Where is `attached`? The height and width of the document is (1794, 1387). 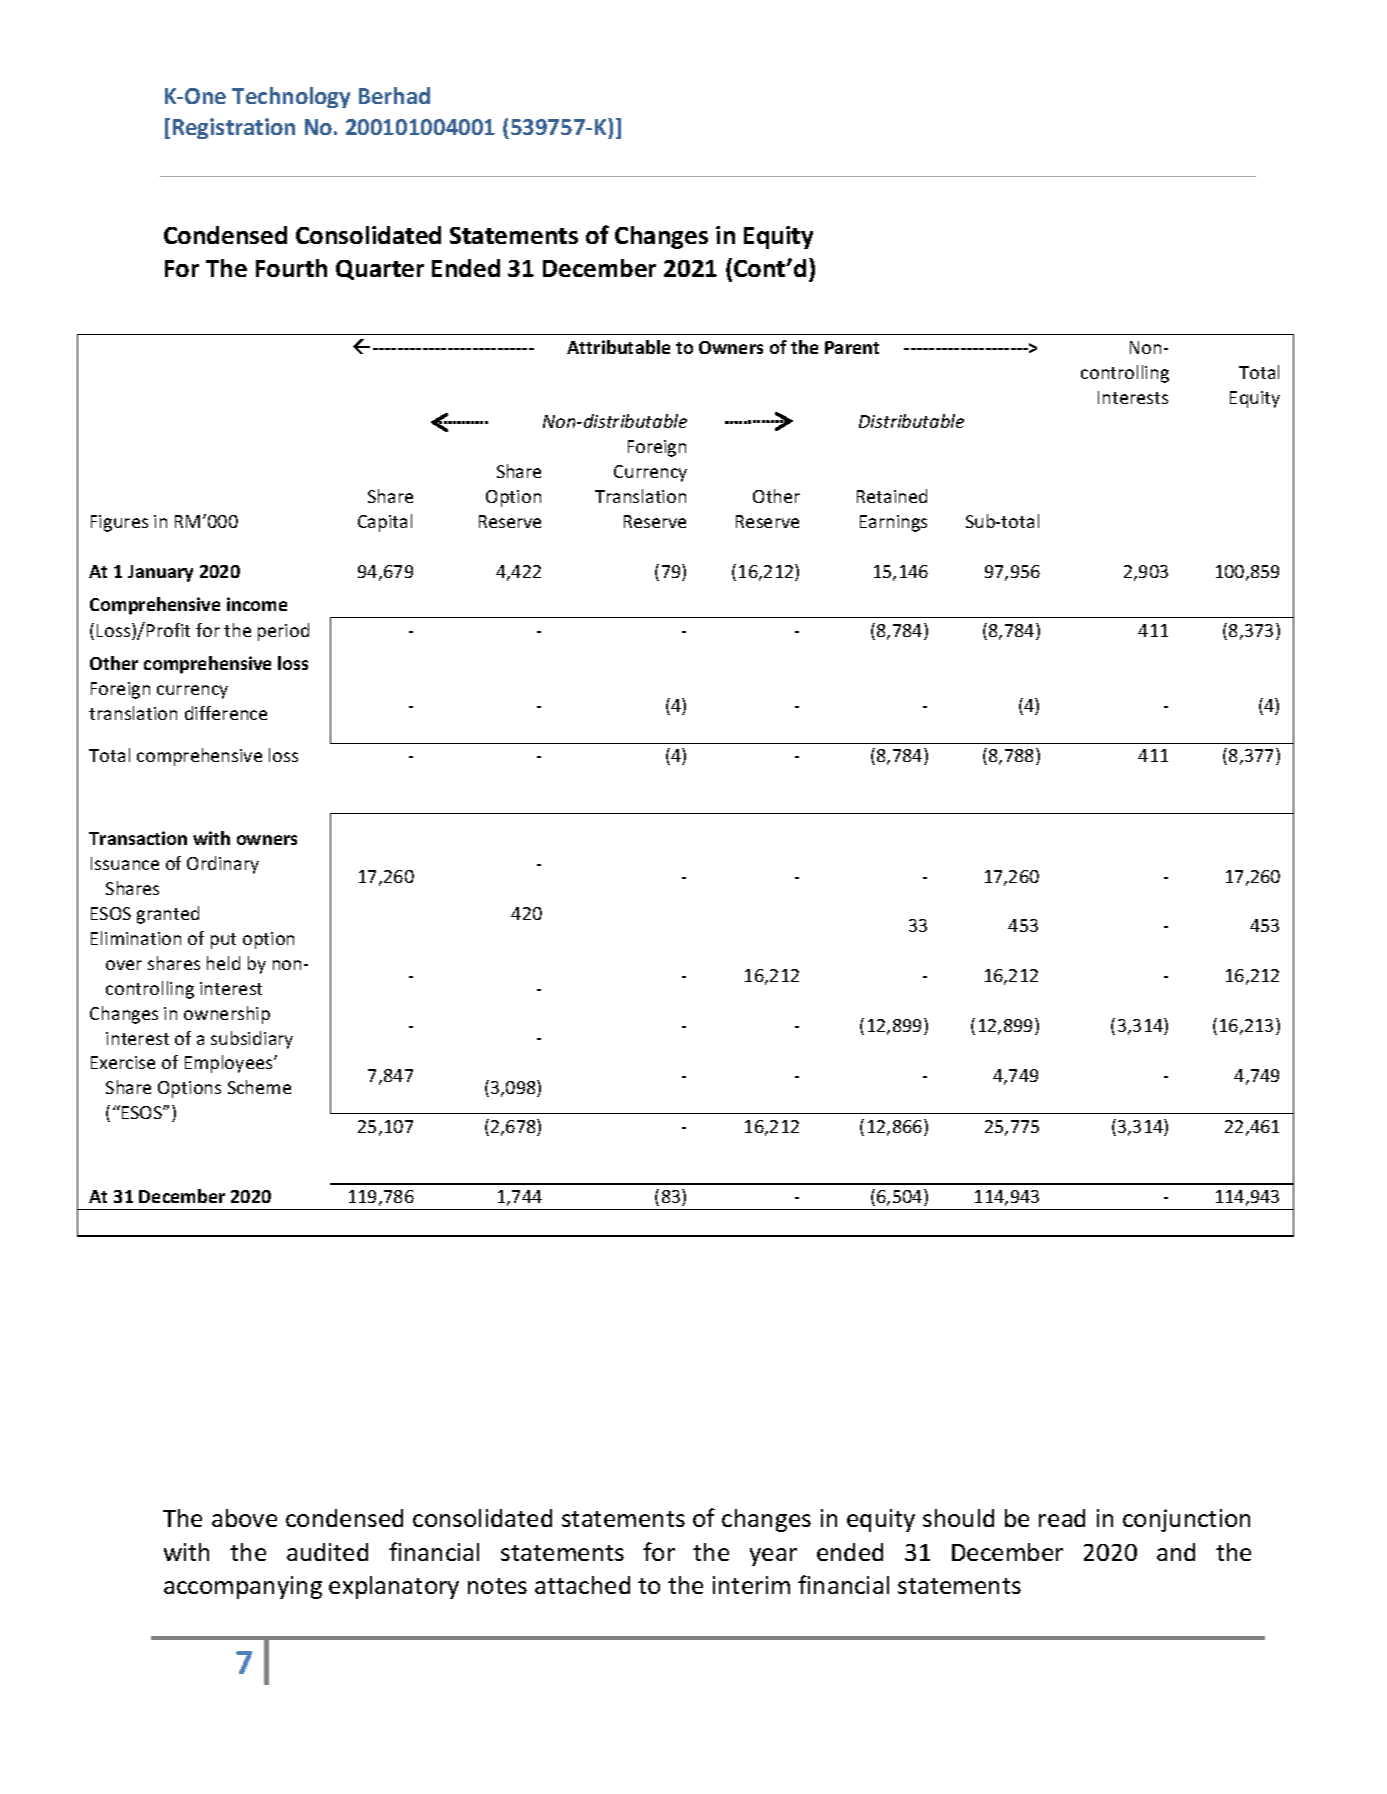
attached is located at coordinates (582, 1585).
